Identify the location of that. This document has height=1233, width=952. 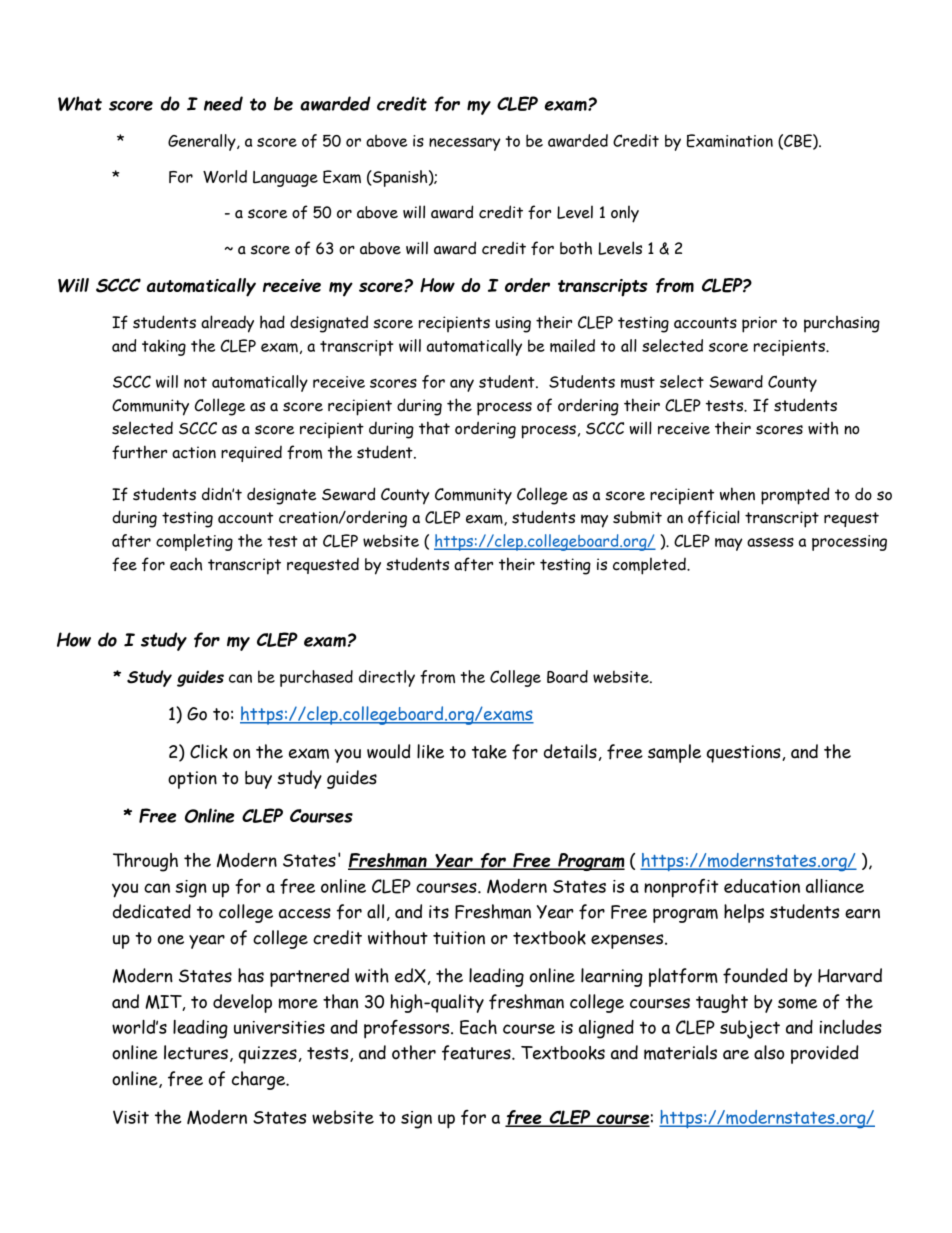
(434, 428).
